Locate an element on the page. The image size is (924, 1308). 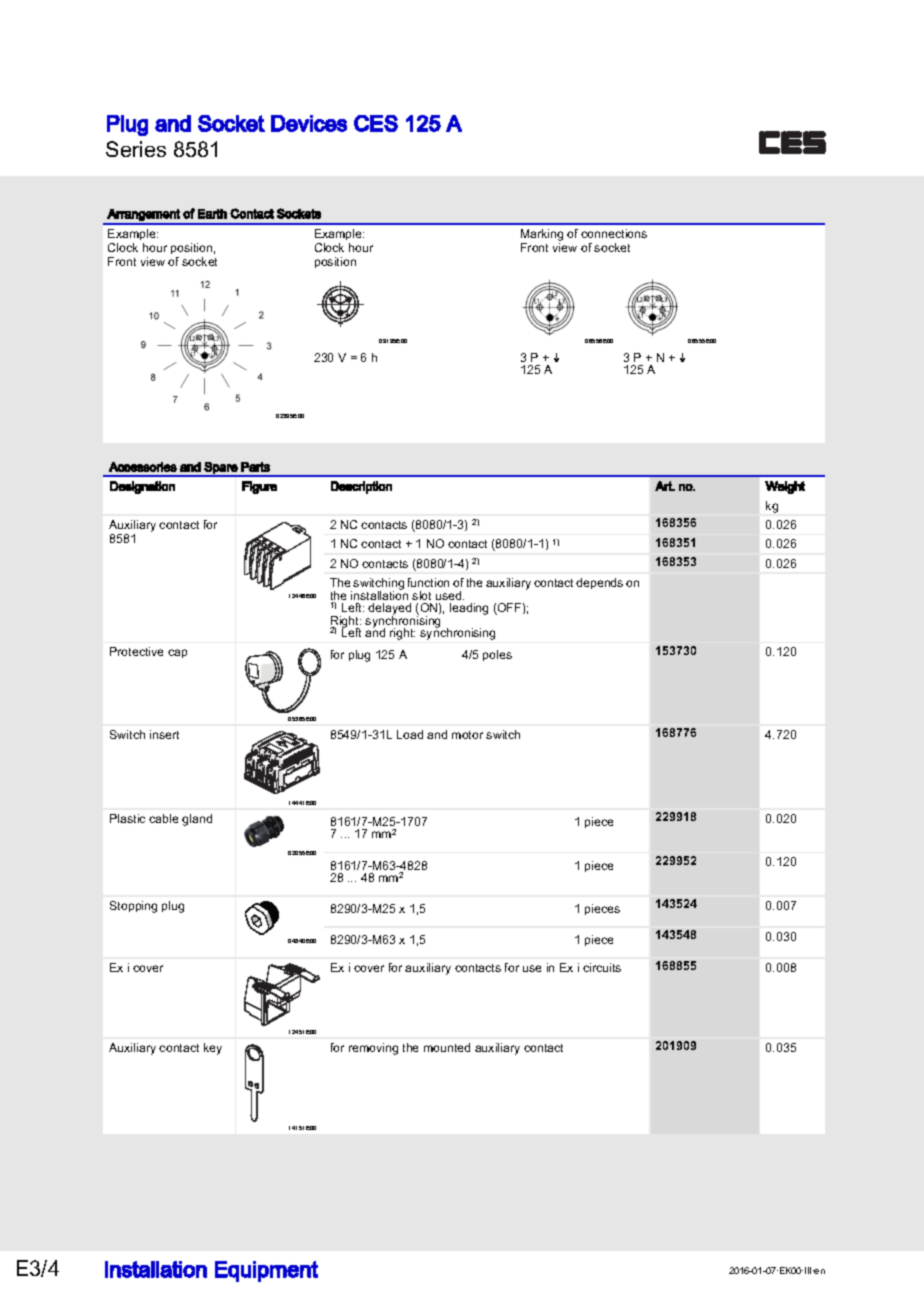
Equipment is located at coordinates (266, 1271).
